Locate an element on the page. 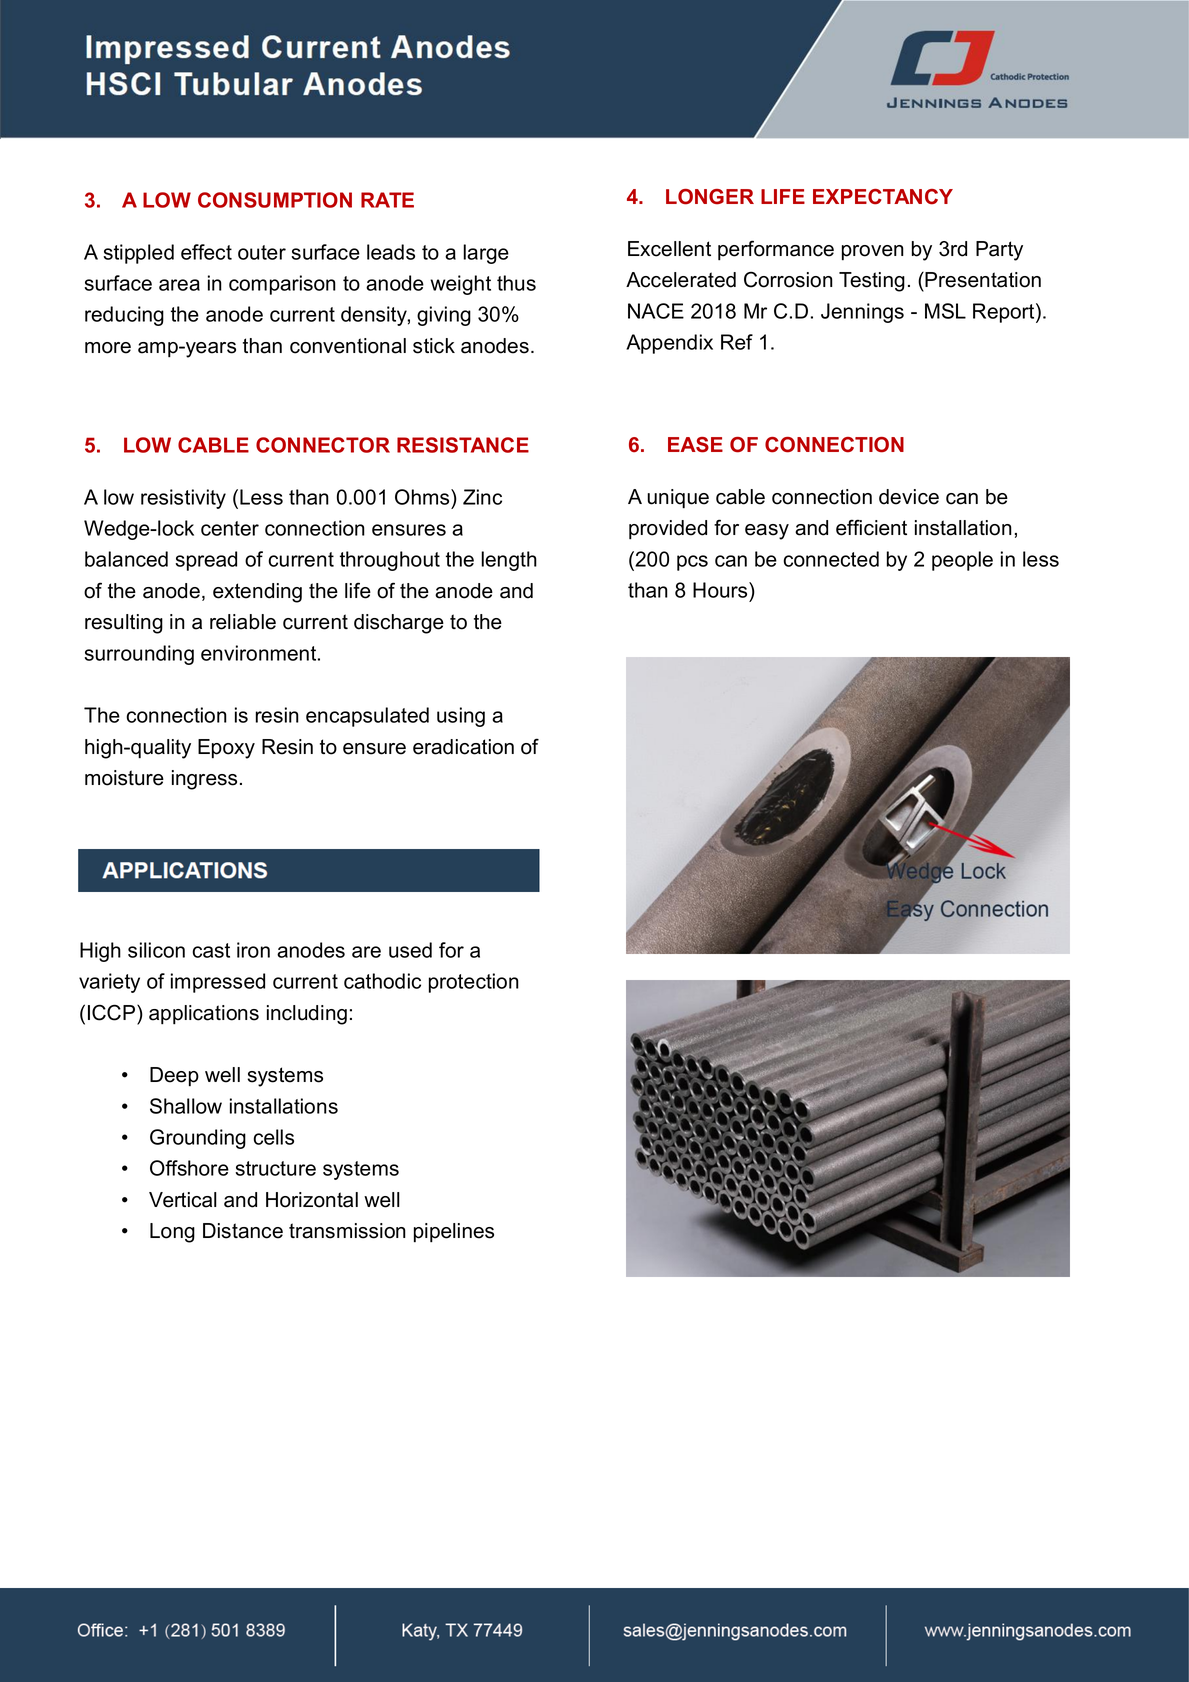 The height and width of the image is (1682, 1189). Epoxy is located at coordinates (226, 749).
